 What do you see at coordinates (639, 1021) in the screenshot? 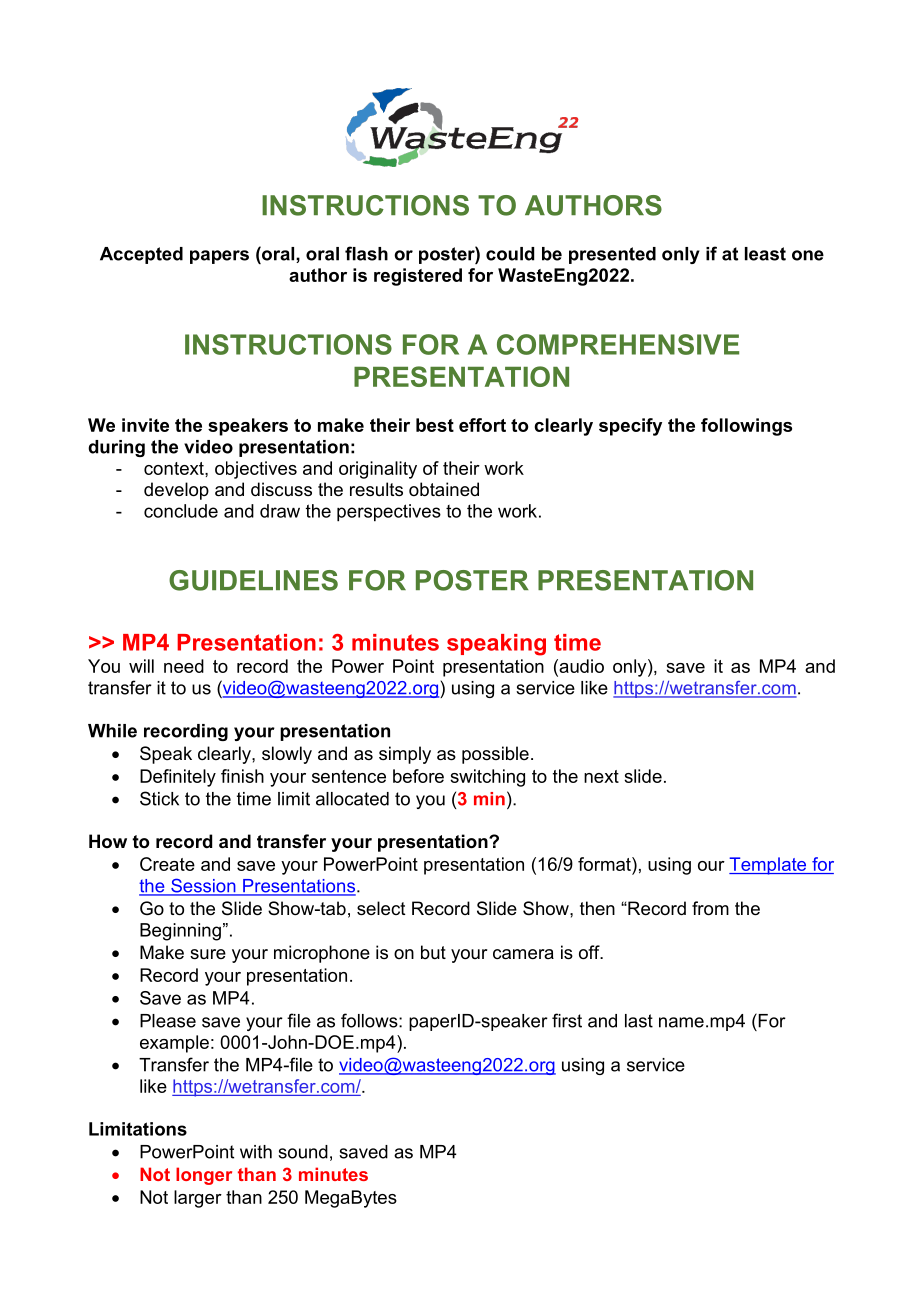
I see `last` at bounding box center [639, 1021].
